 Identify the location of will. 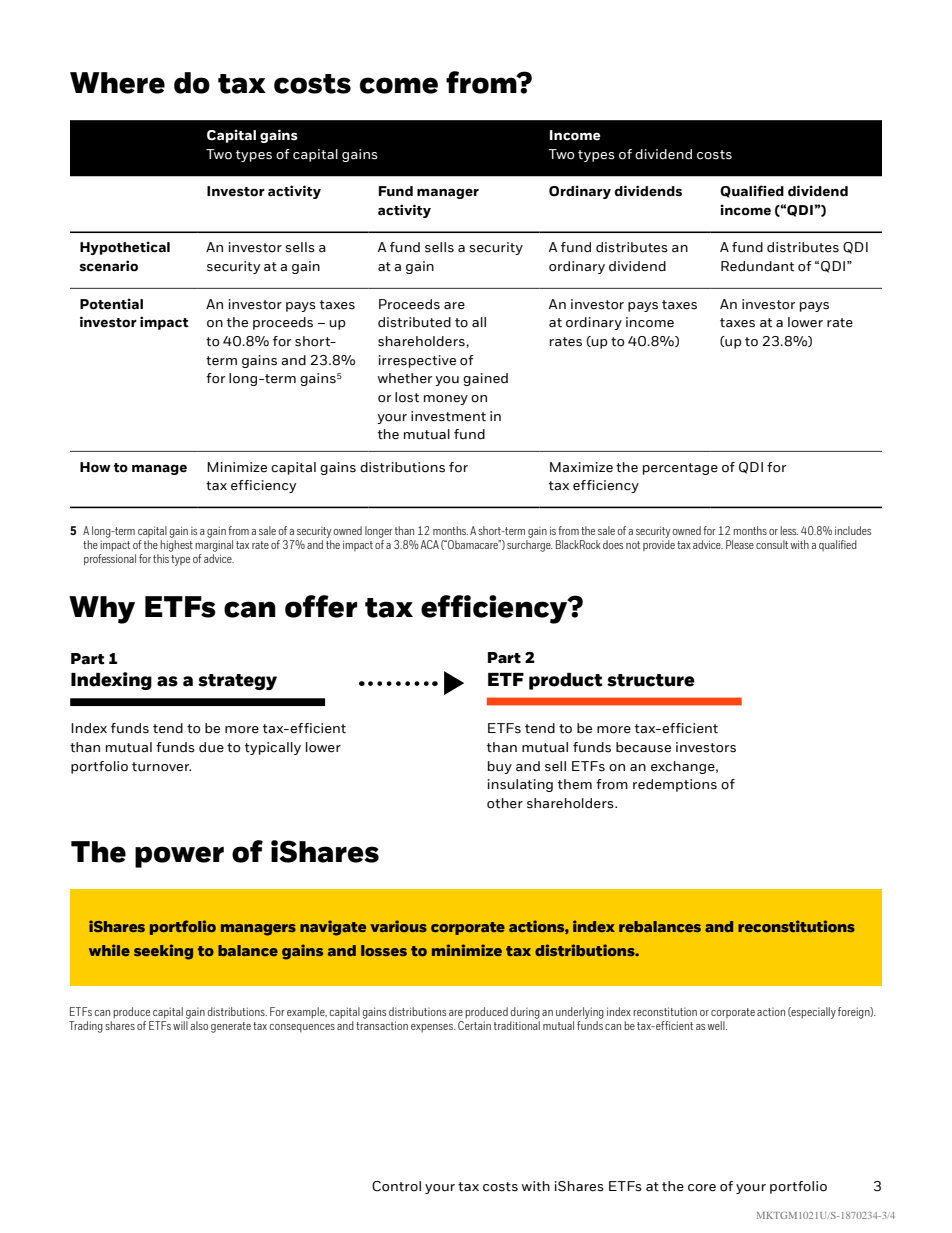
(181, 1024).
